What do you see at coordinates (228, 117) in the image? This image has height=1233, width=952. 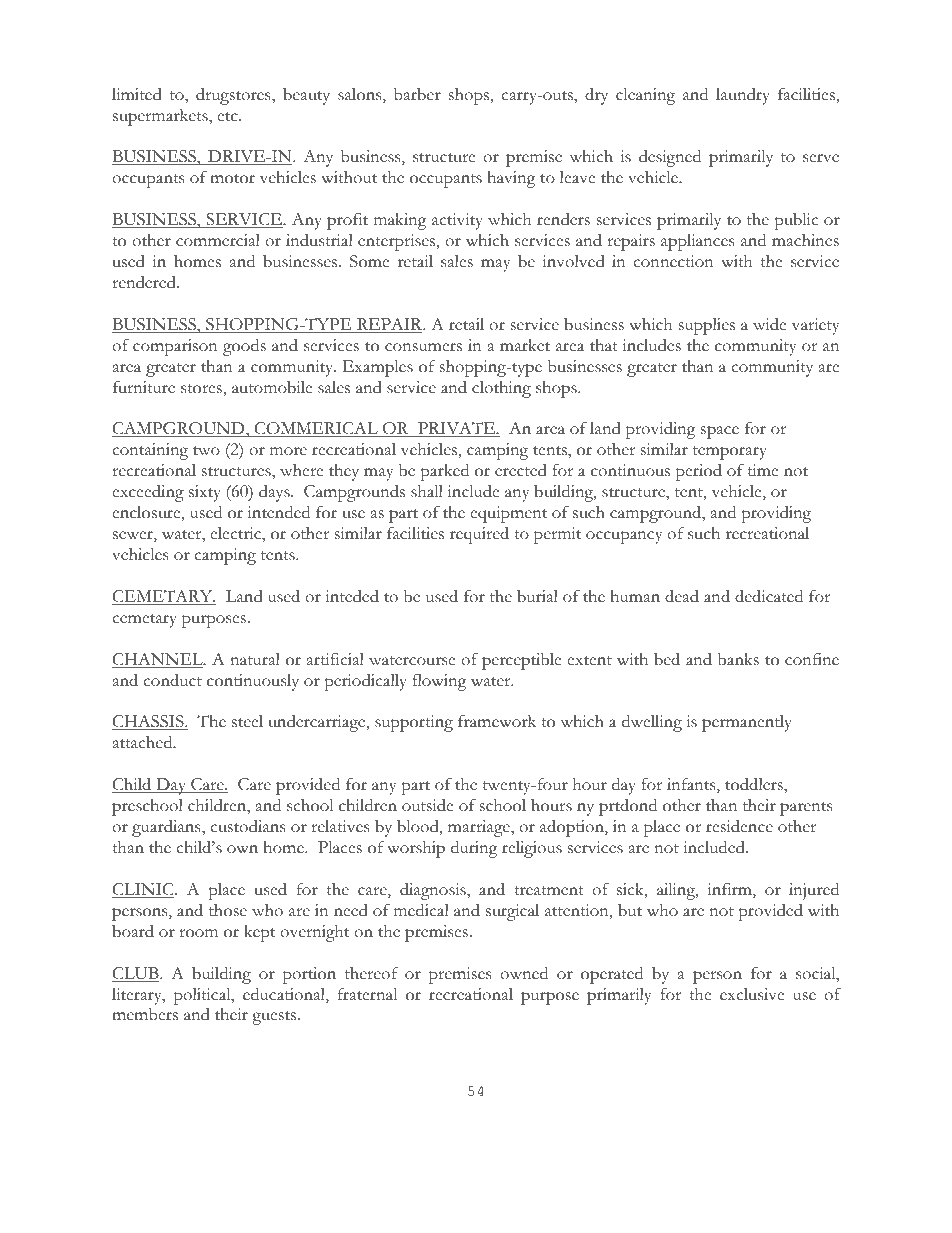 I see `etc` at bounding box center [228, 117].
